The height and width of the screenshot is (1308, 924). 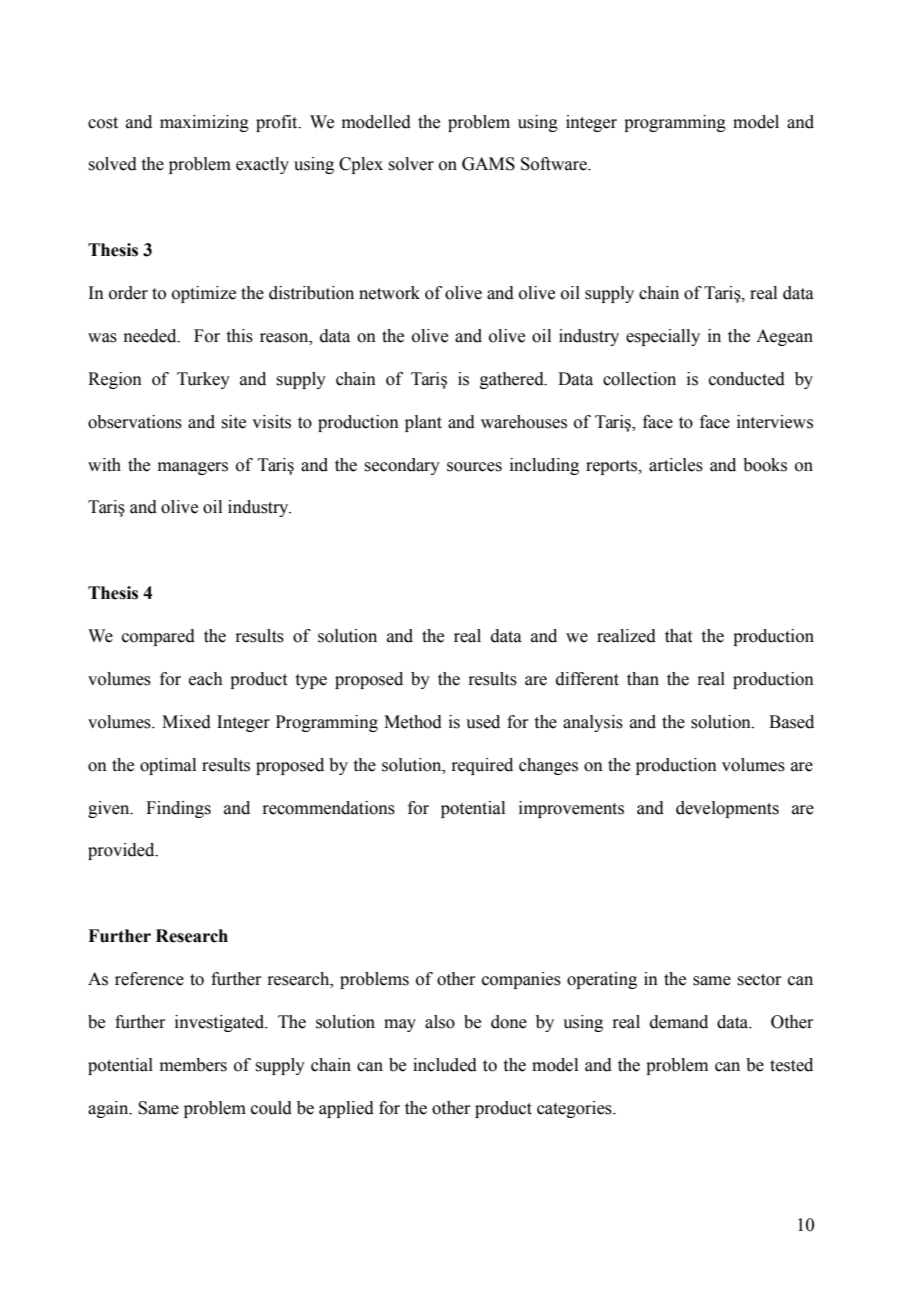 What do you see at coordinates (678, 636) in the screenshot?
I see `that` at bounding box center [678, 636].
